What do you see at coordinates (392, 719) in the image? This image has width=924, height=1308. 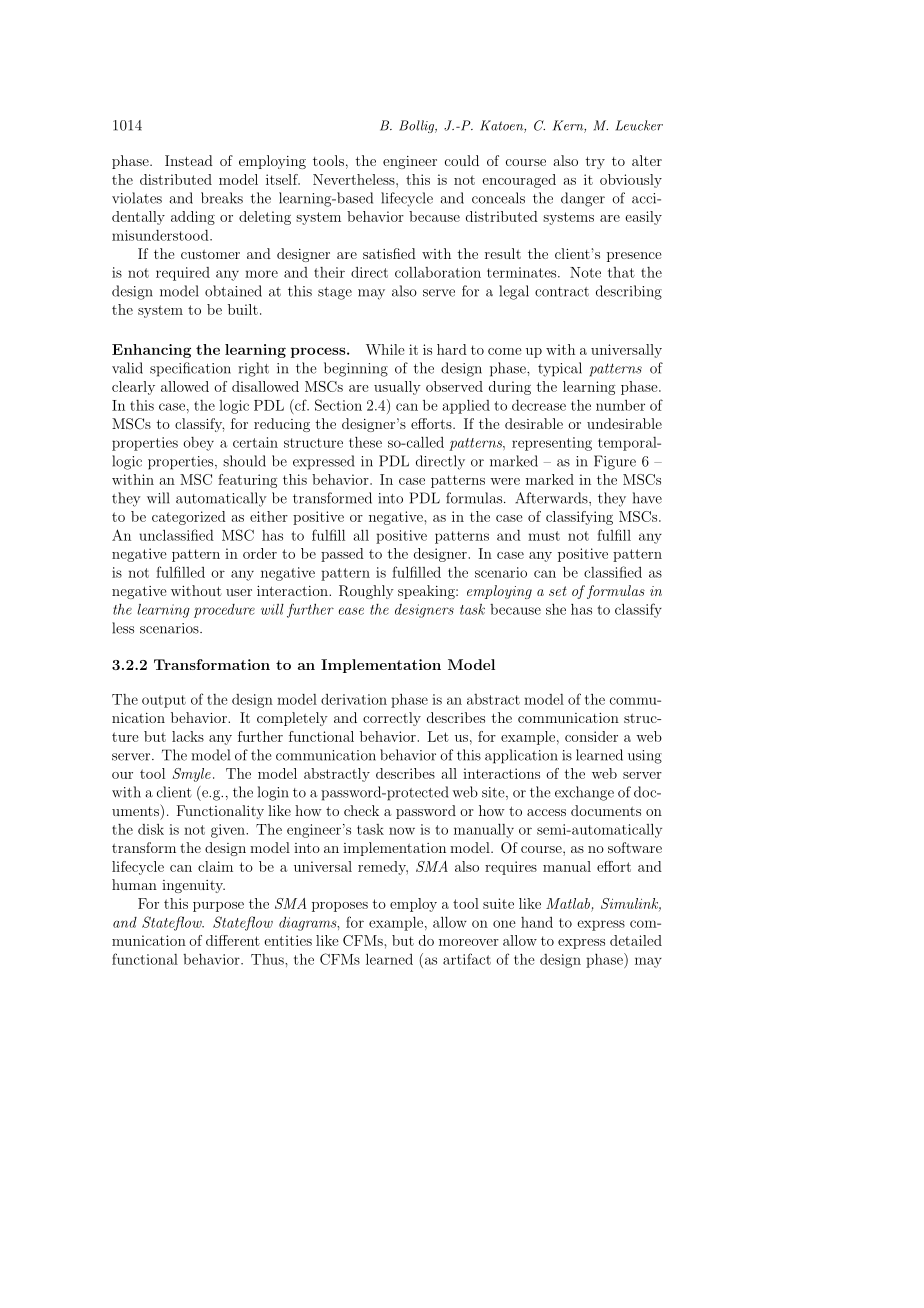 I see `correctly` at bounding box center [392, 719].
